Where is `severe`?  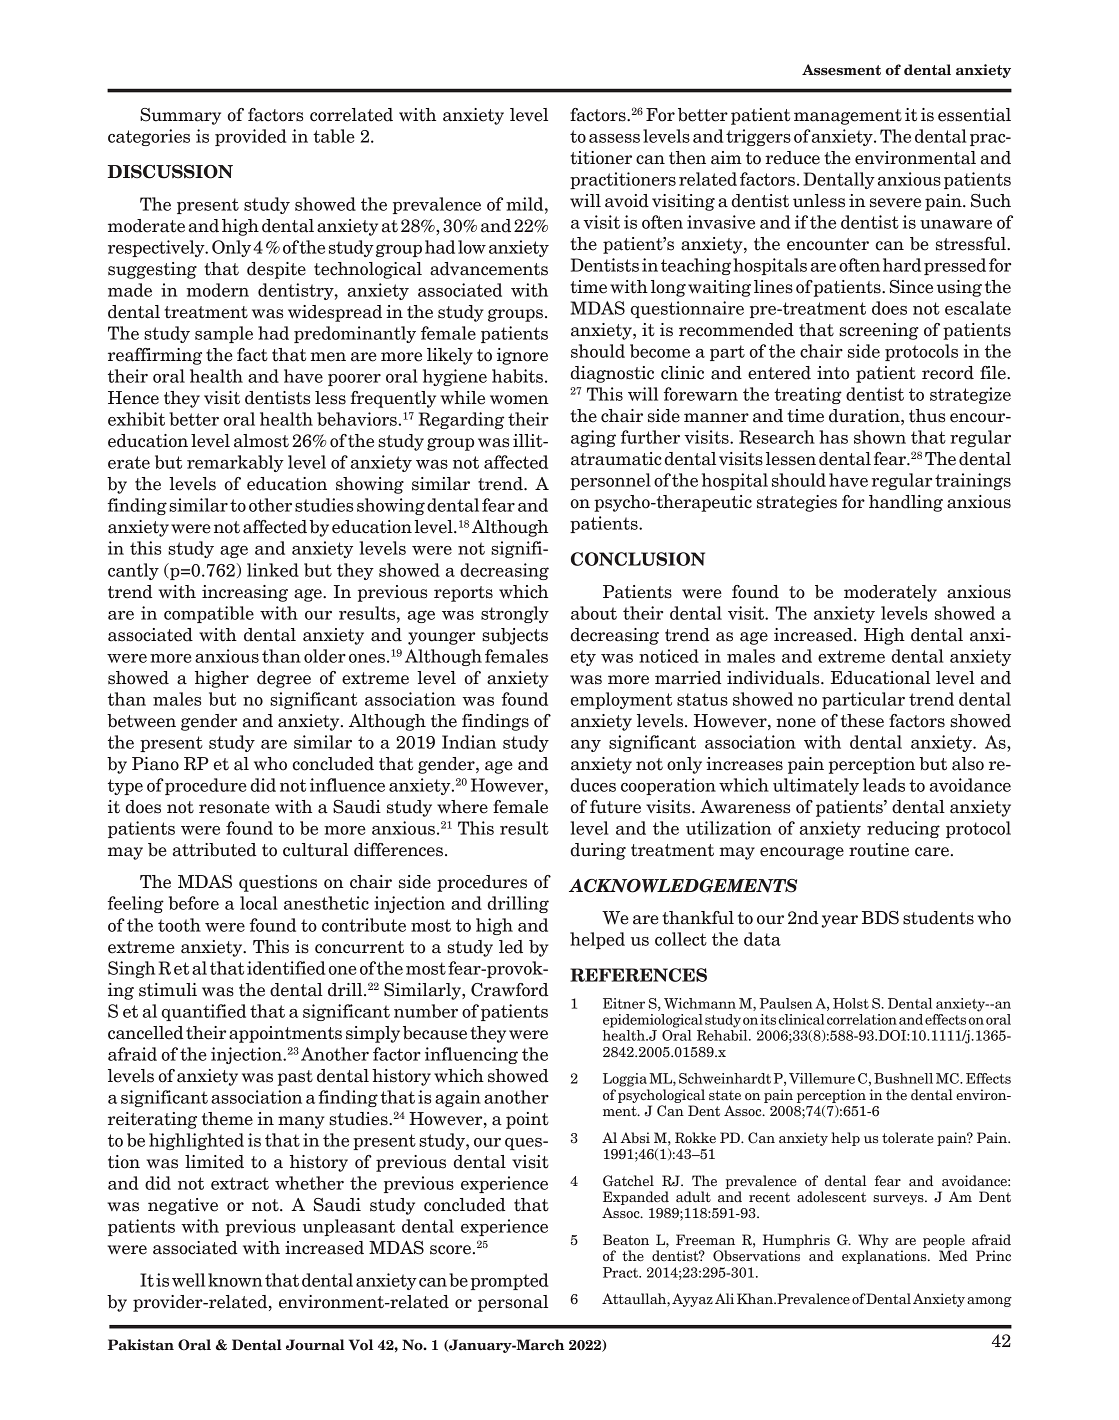
severe is located at coordinates (895, 203).
